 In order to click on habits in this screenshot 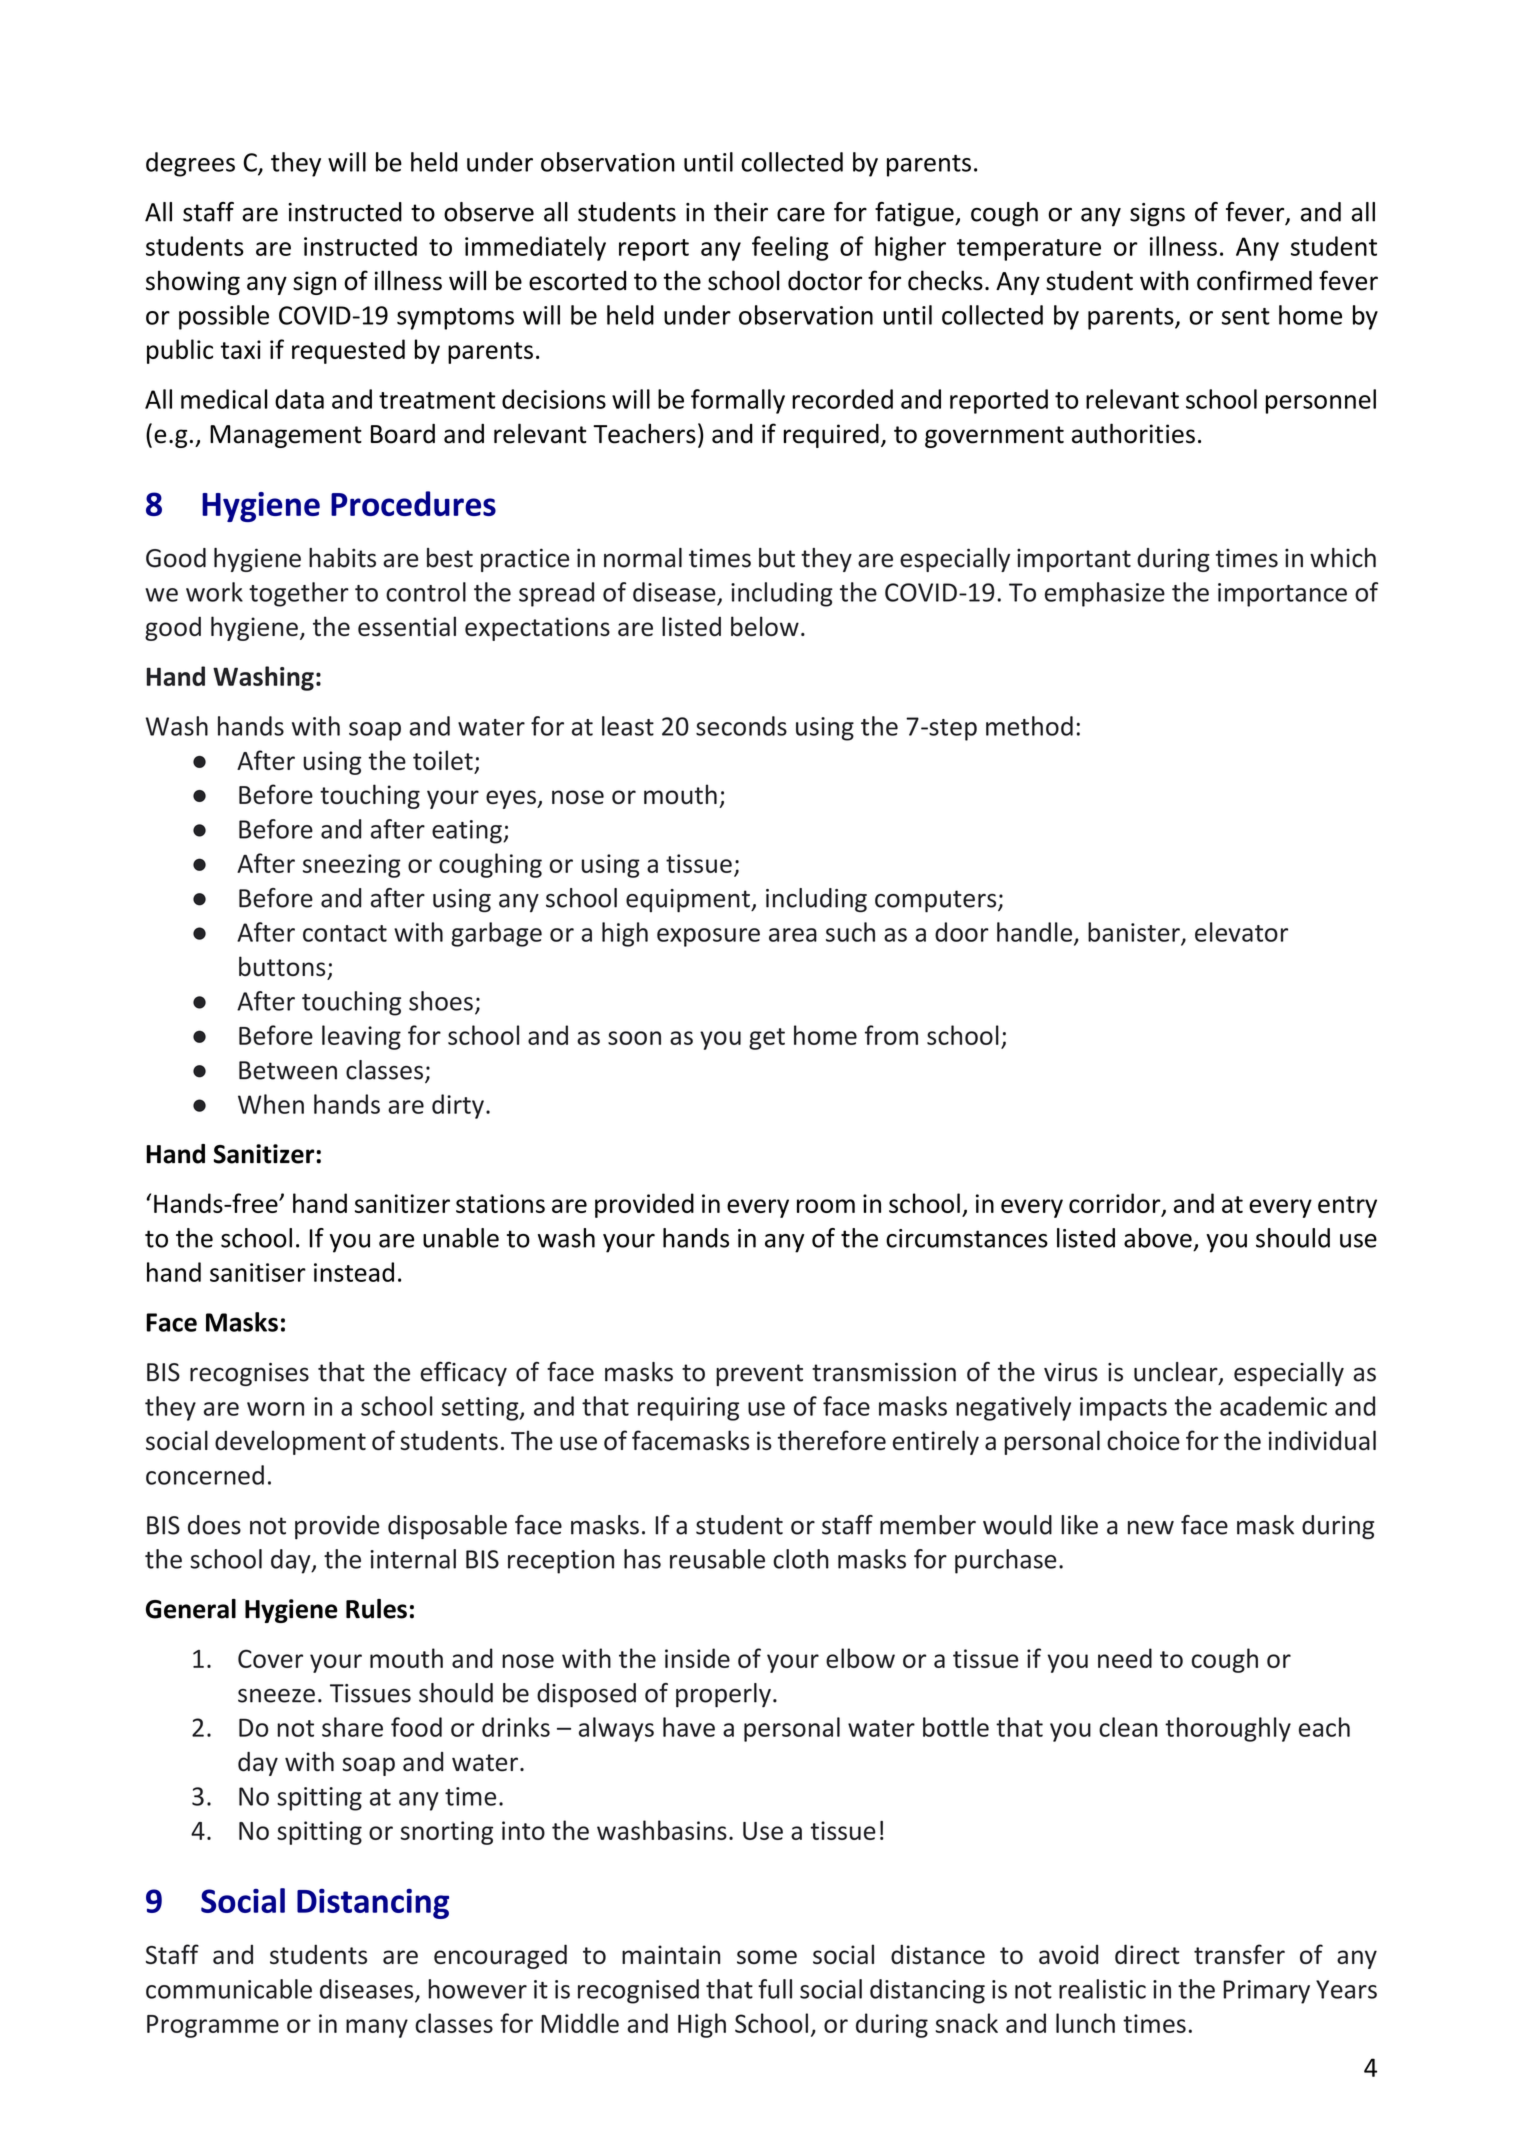, I will do `click(342, 558)`.
